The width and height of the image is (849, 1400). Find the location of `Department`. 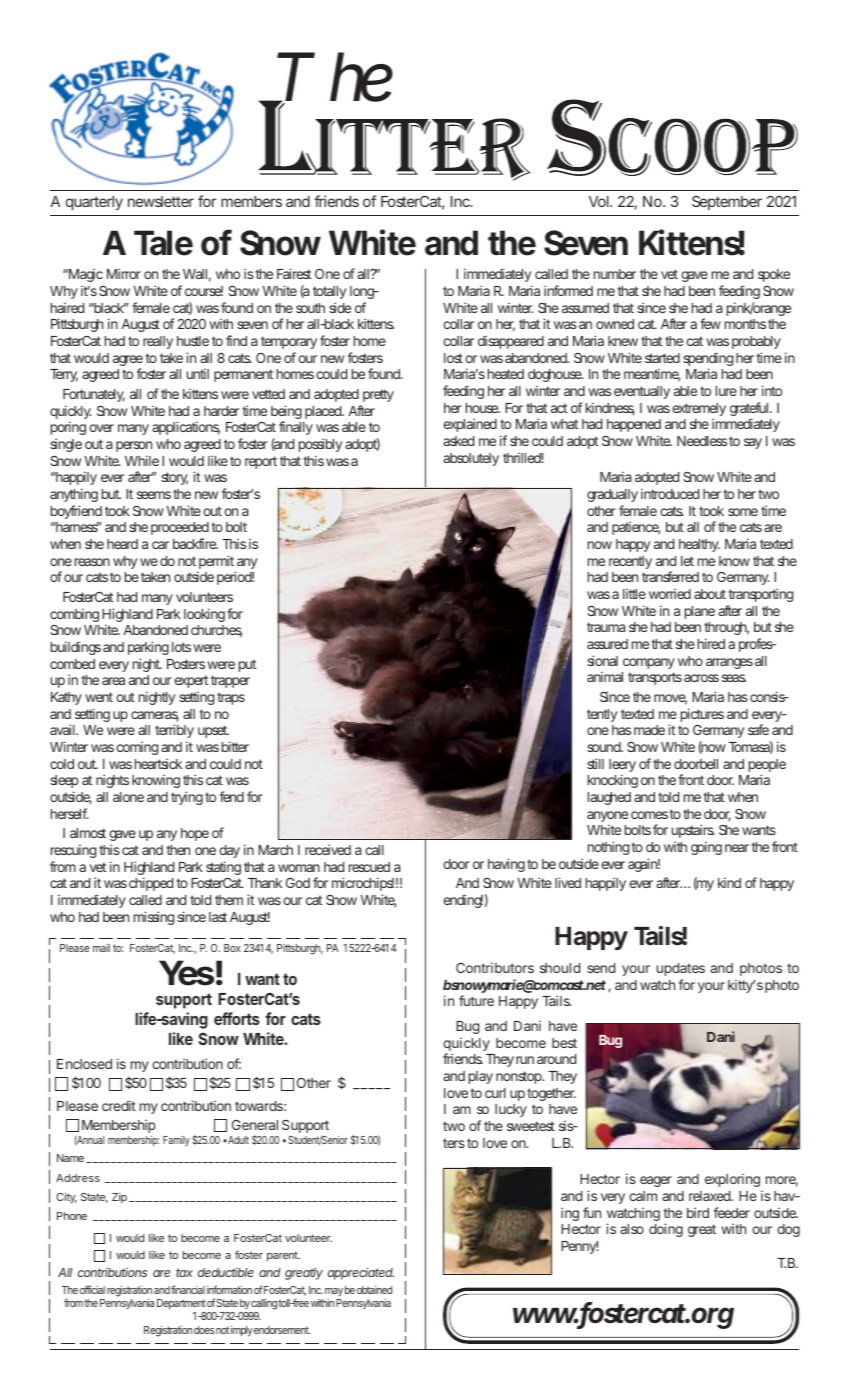

Department is located at coordinates (181, 1304).
